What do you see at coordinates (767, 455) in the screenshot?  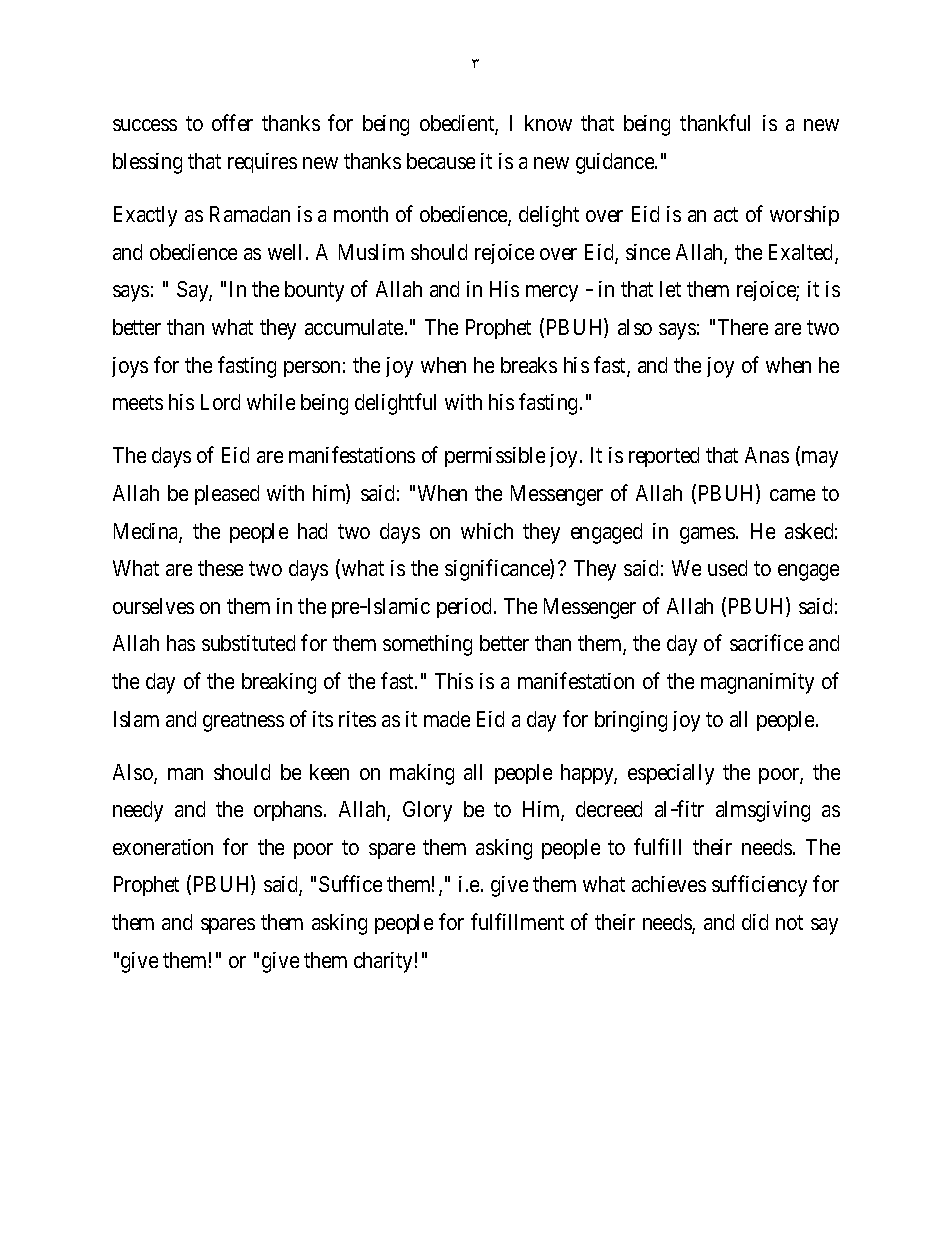 I see `Anas` at bounding box center [767, 455].
